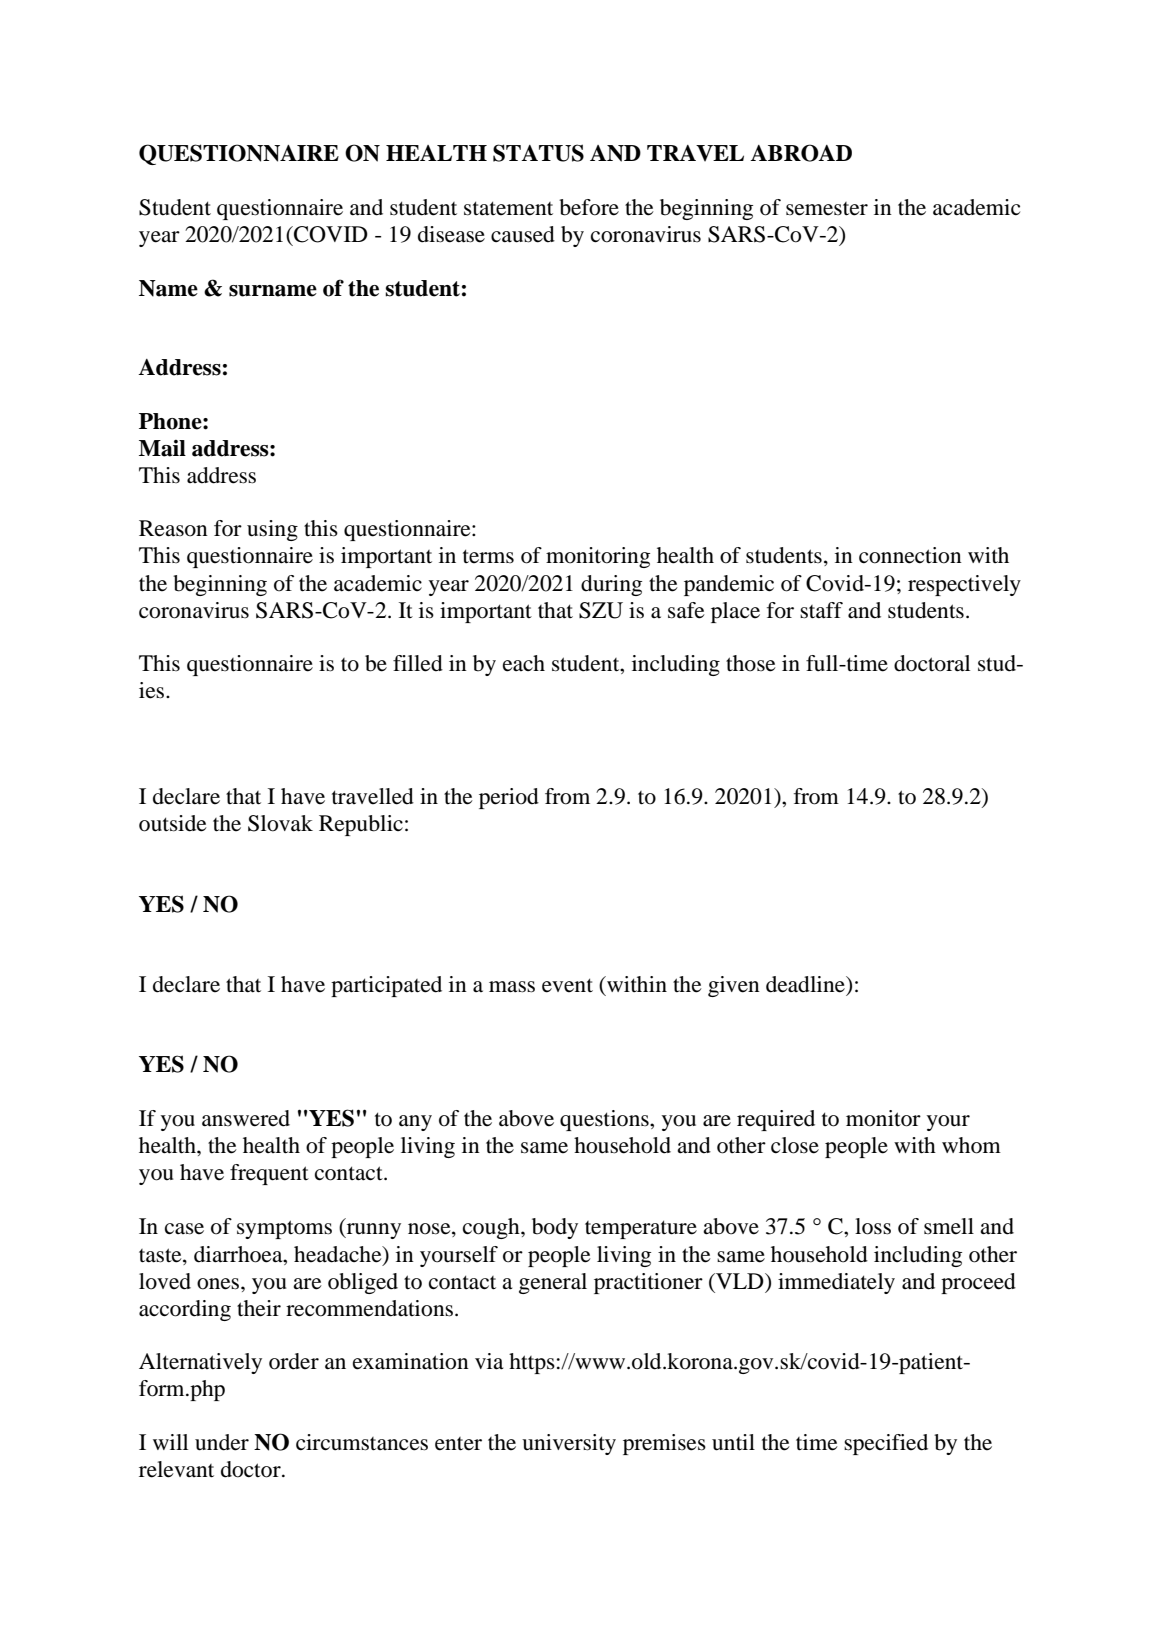  I want to click on those, so click(751, 663).
